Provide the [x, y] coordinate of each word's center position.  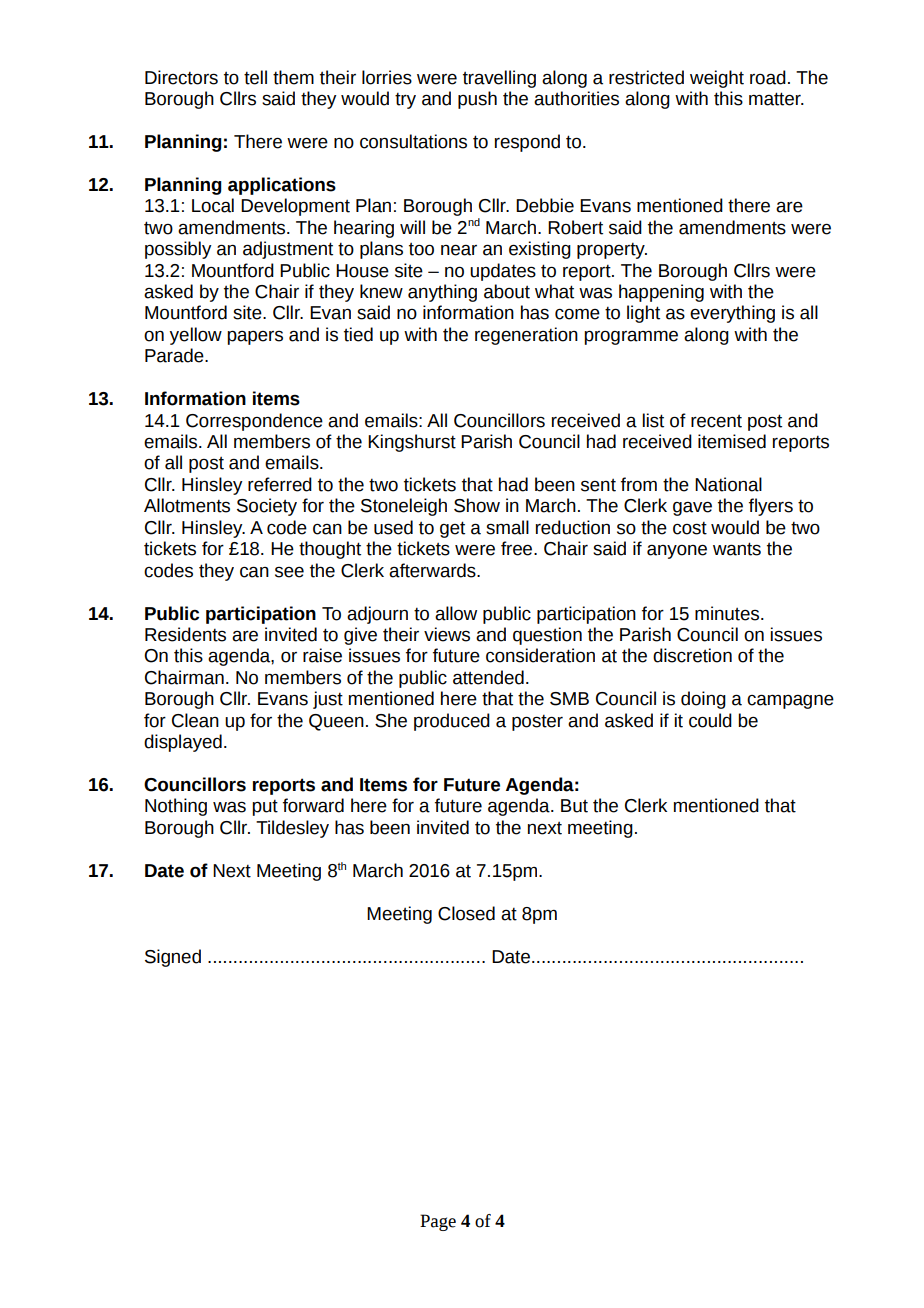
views [447, 634]
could [710, 720]
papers [255, 337]
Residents [185, 634]
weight [717, 79]
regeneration [526, 336]
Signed [173, 958]
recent [716, 421]
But [574, 806]
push [477, 100]
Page [438, 1222]
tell [255, 77]
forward [313, 805]
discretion [692, 655]
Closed [466, 913]
